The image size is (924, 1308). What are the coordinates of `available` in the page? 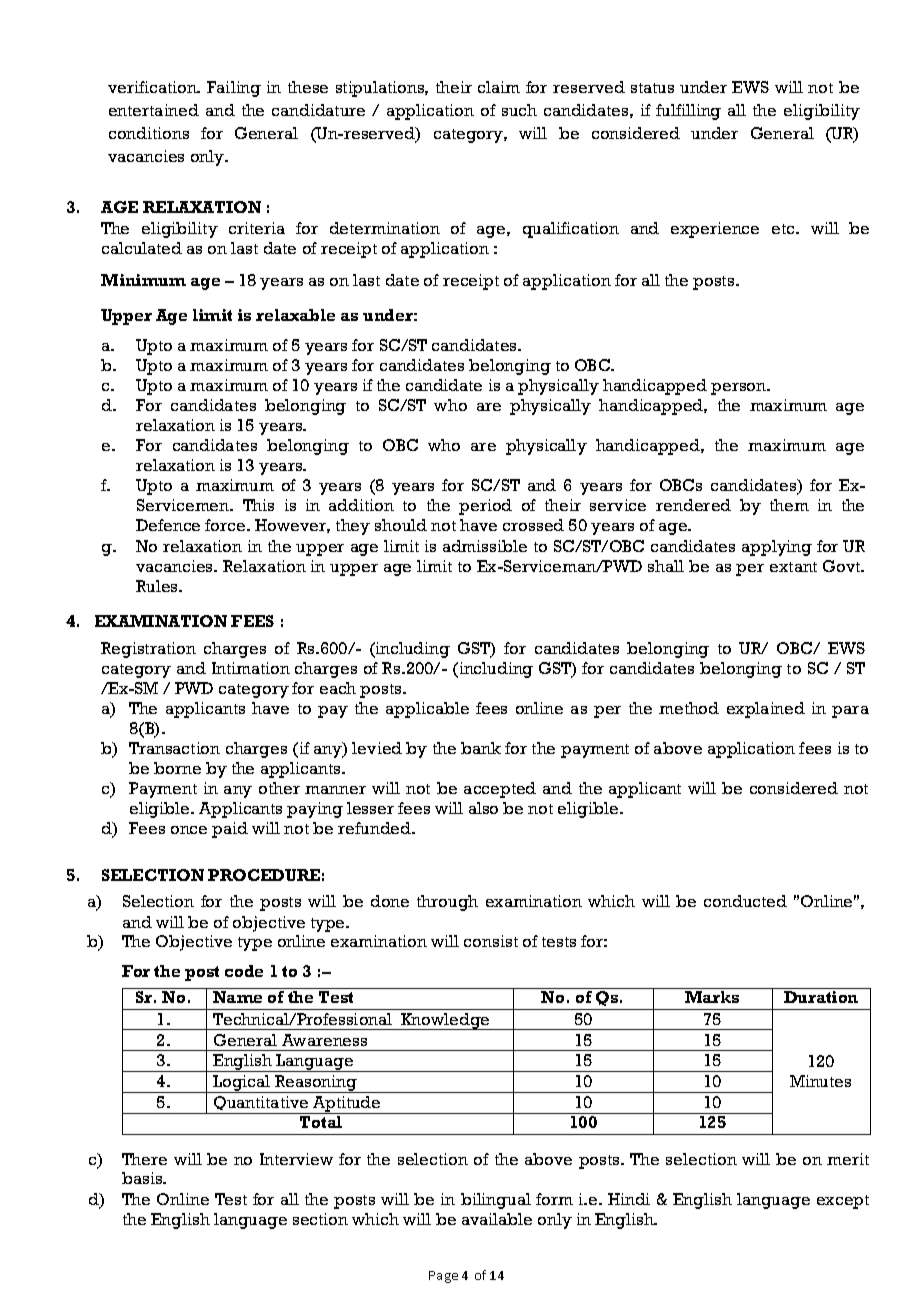 It's located at (497, 1219).
